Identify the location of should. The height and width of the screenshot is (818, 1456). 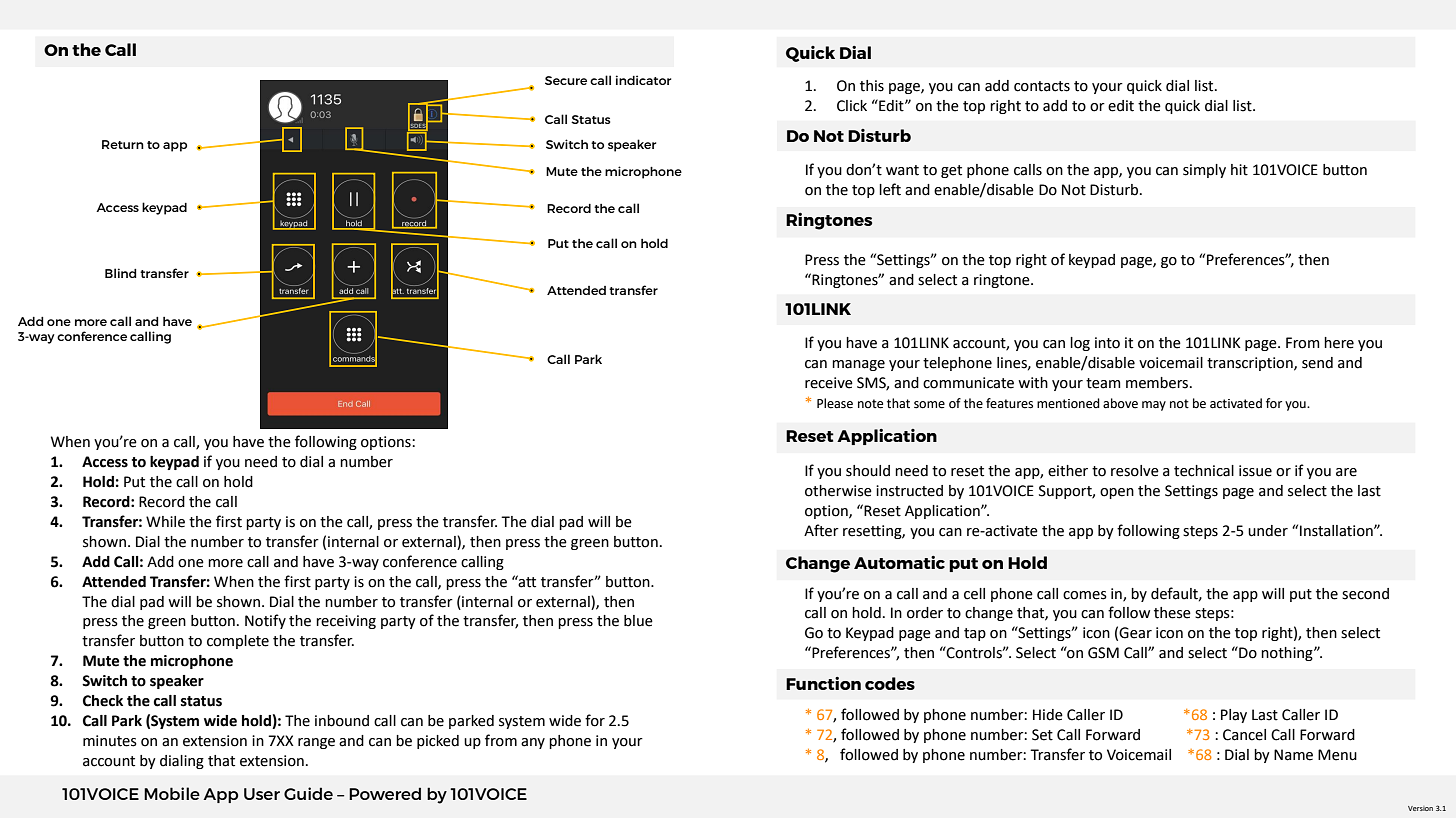
(868, 471).
